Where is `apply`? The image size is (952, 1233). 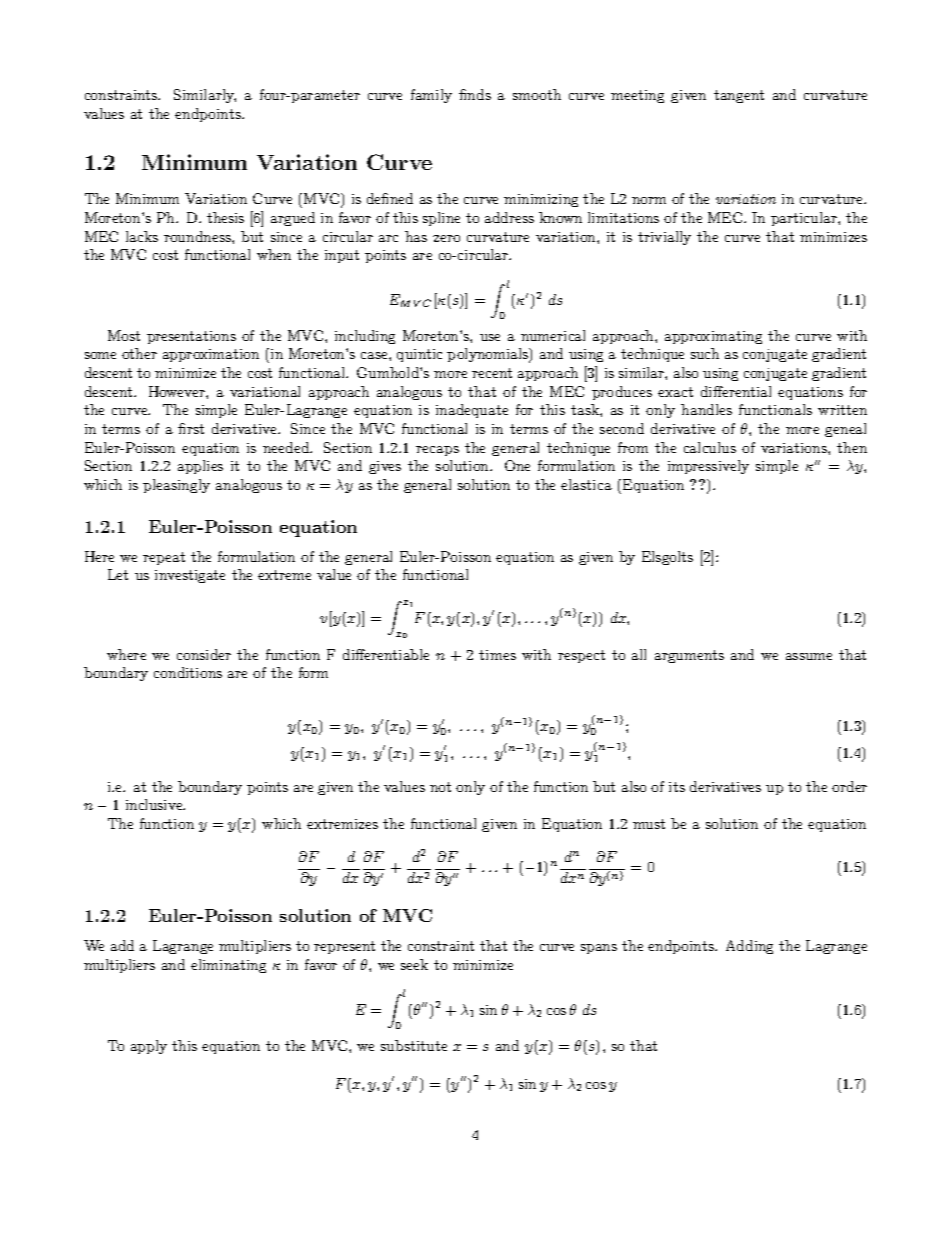 apply is located at coordinates (149, 1047).
